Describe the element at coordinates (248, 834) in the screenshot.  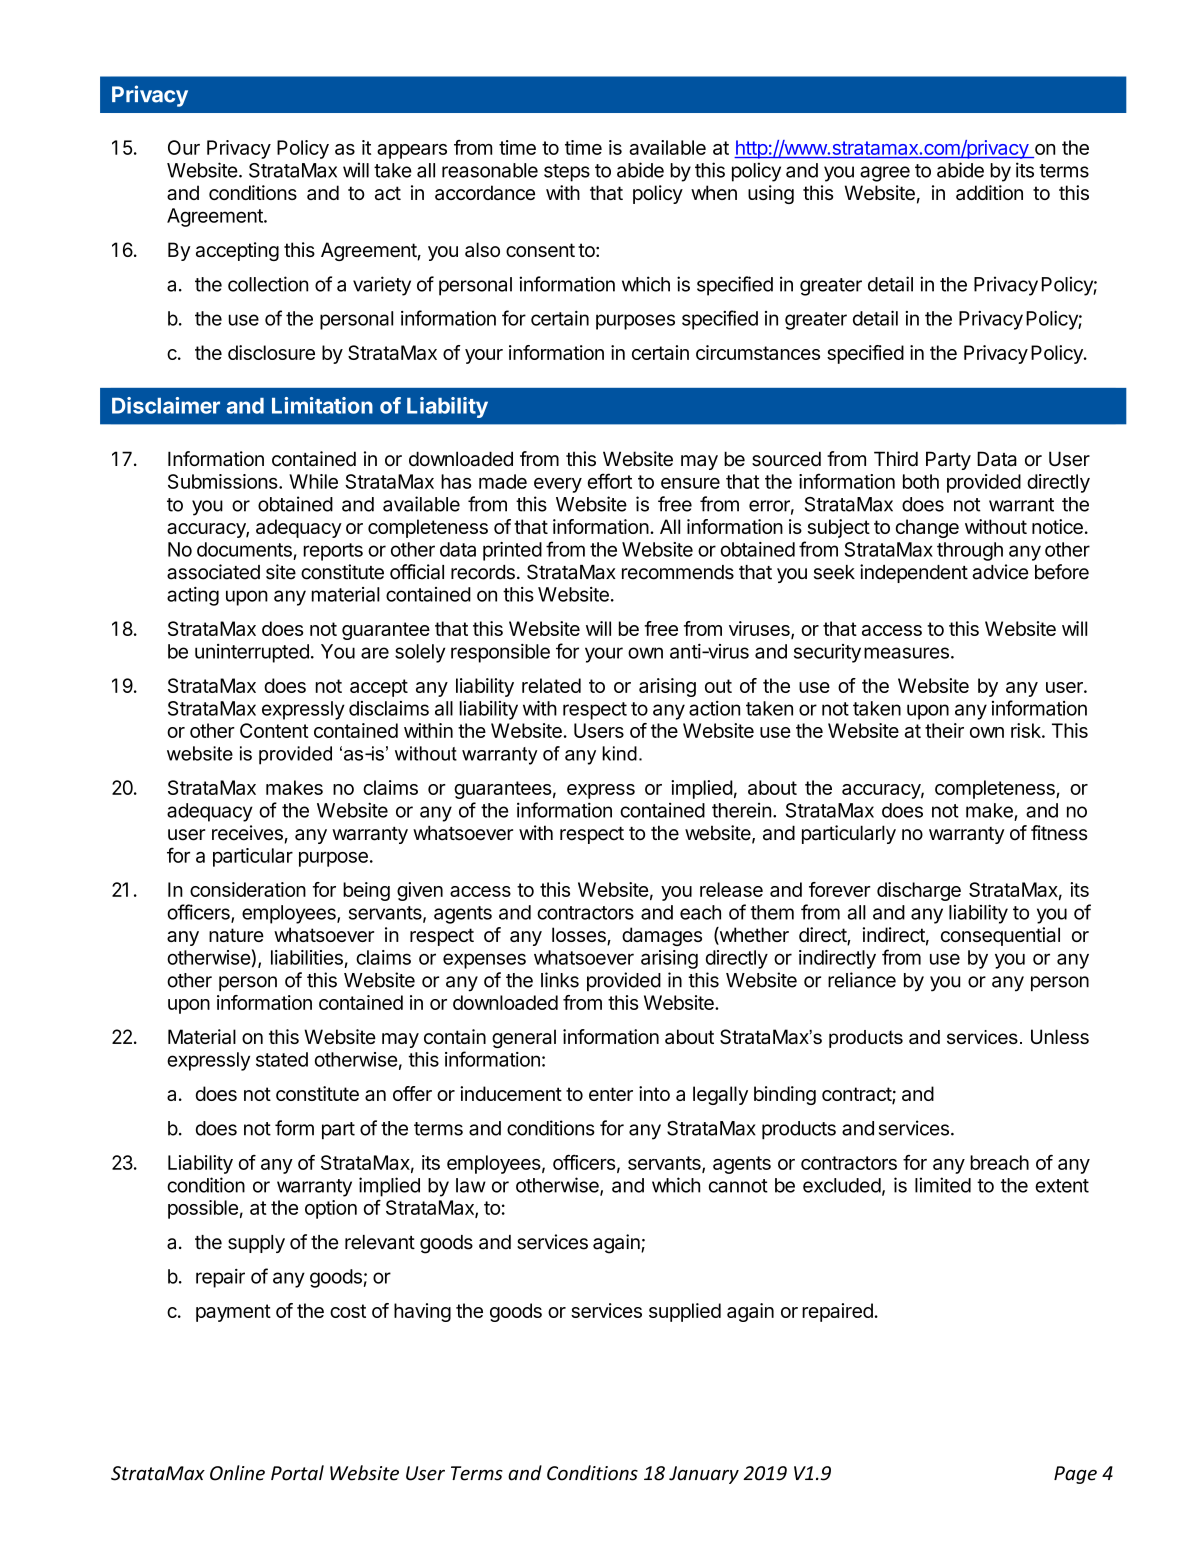
I see `receives` at that location.
